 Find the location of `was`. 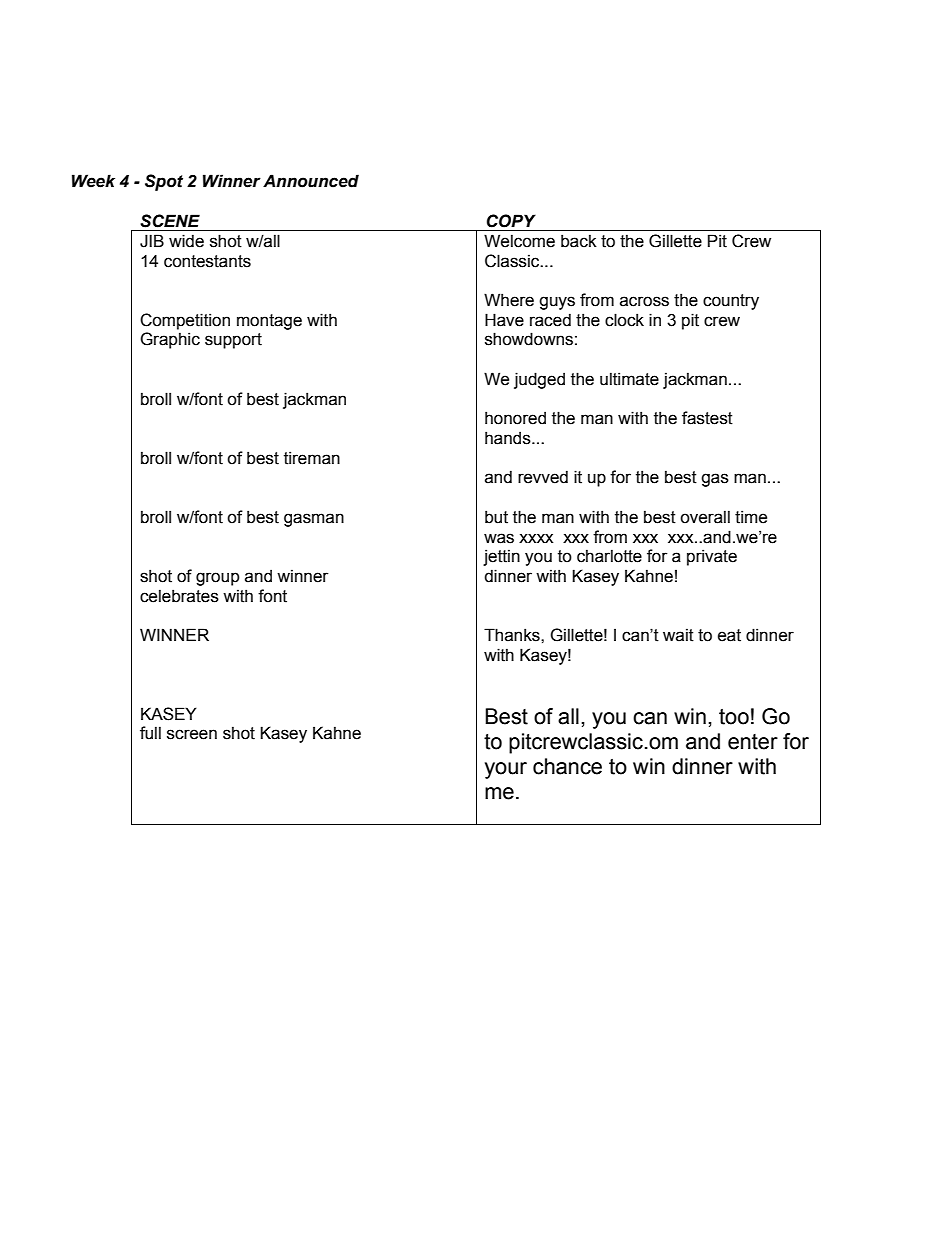

was is located at coordinates (499, 538).
